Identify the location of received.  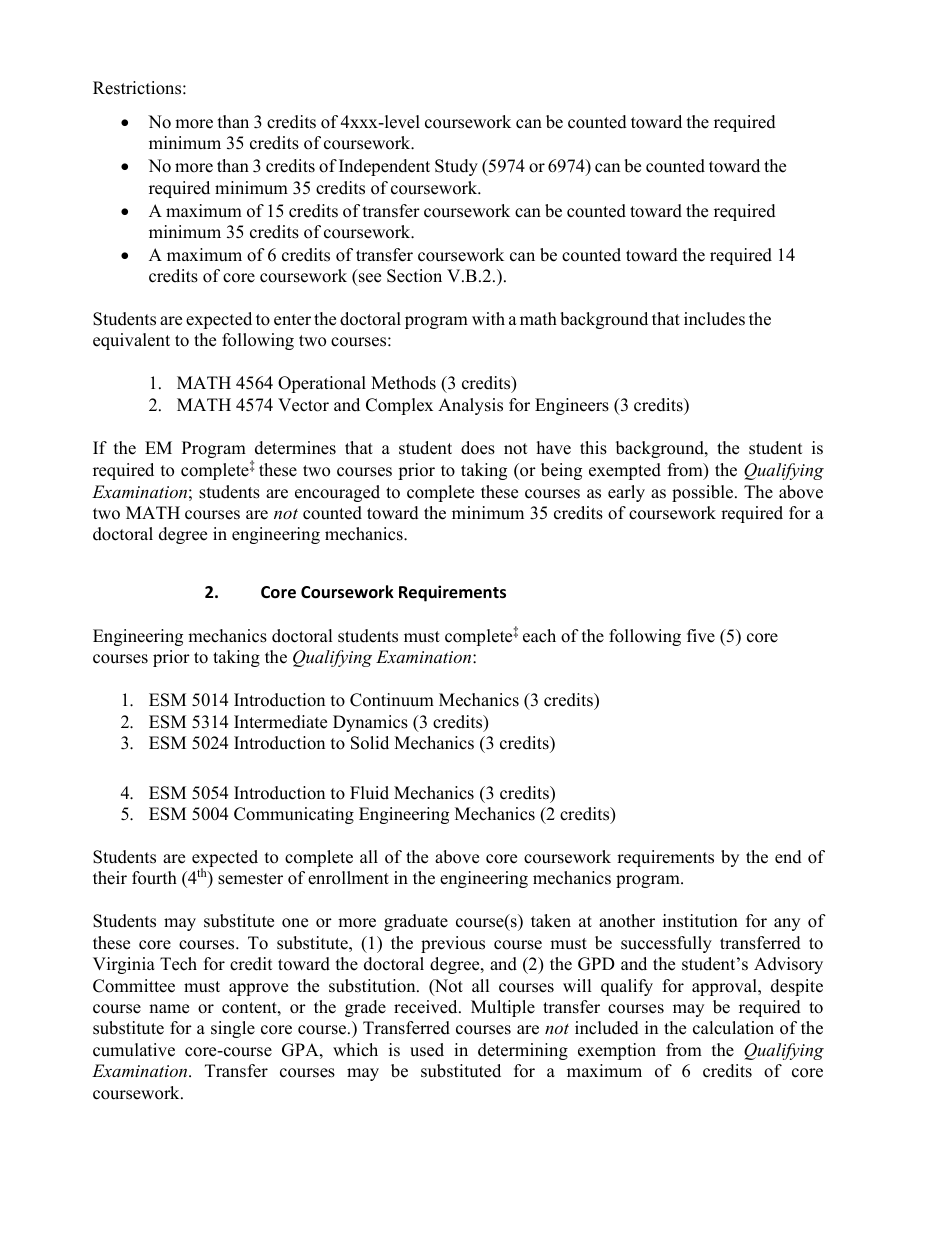
(427, 1007).
